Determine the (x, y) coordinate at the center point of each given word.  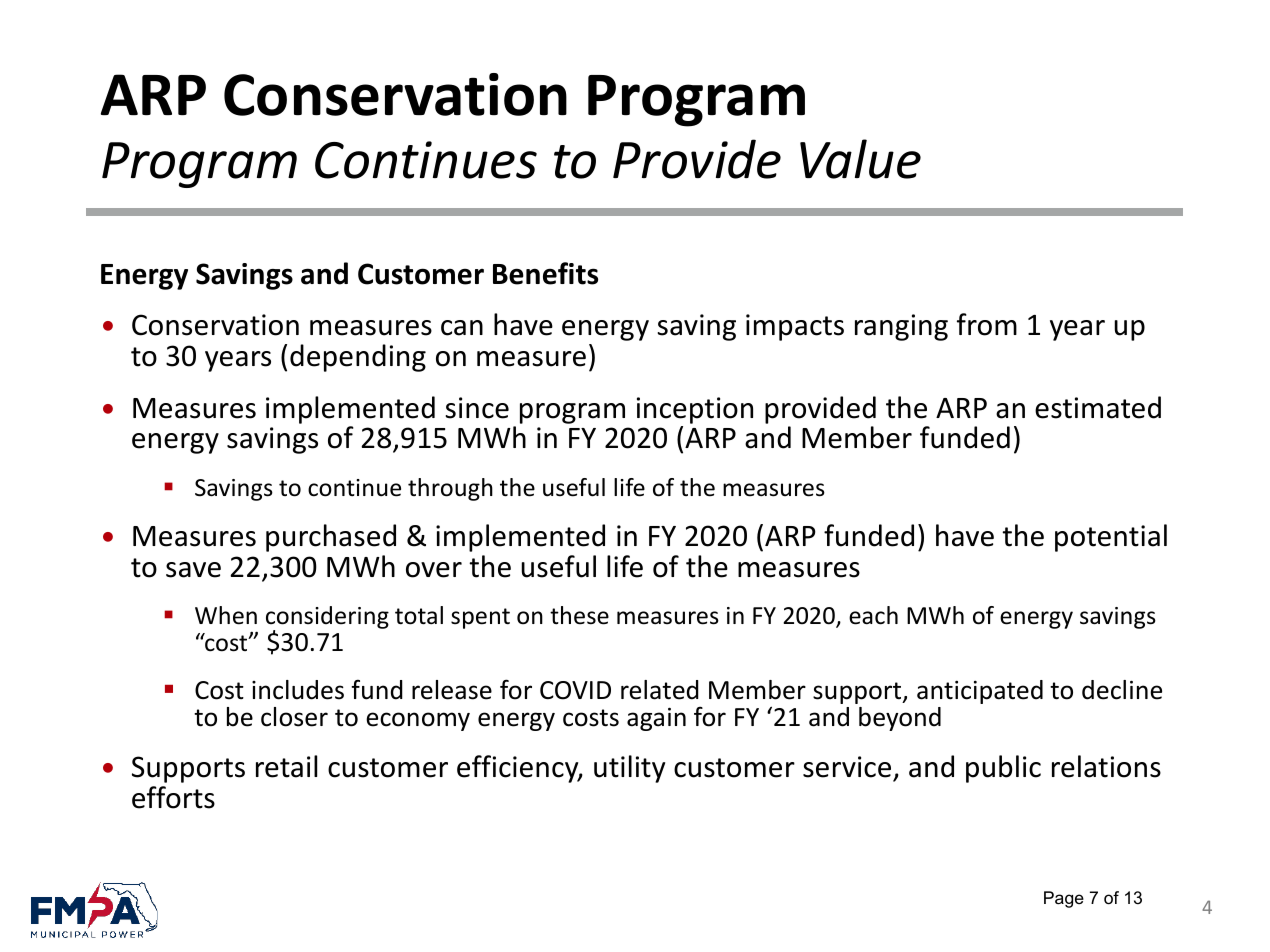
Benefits (545, 273)
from (987, 324)
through (450, 489)
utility (629, 769)
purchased (331, 538)
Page (1064, 899)
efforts (173, 797)
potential (1111, 538)
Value (860, 159)
